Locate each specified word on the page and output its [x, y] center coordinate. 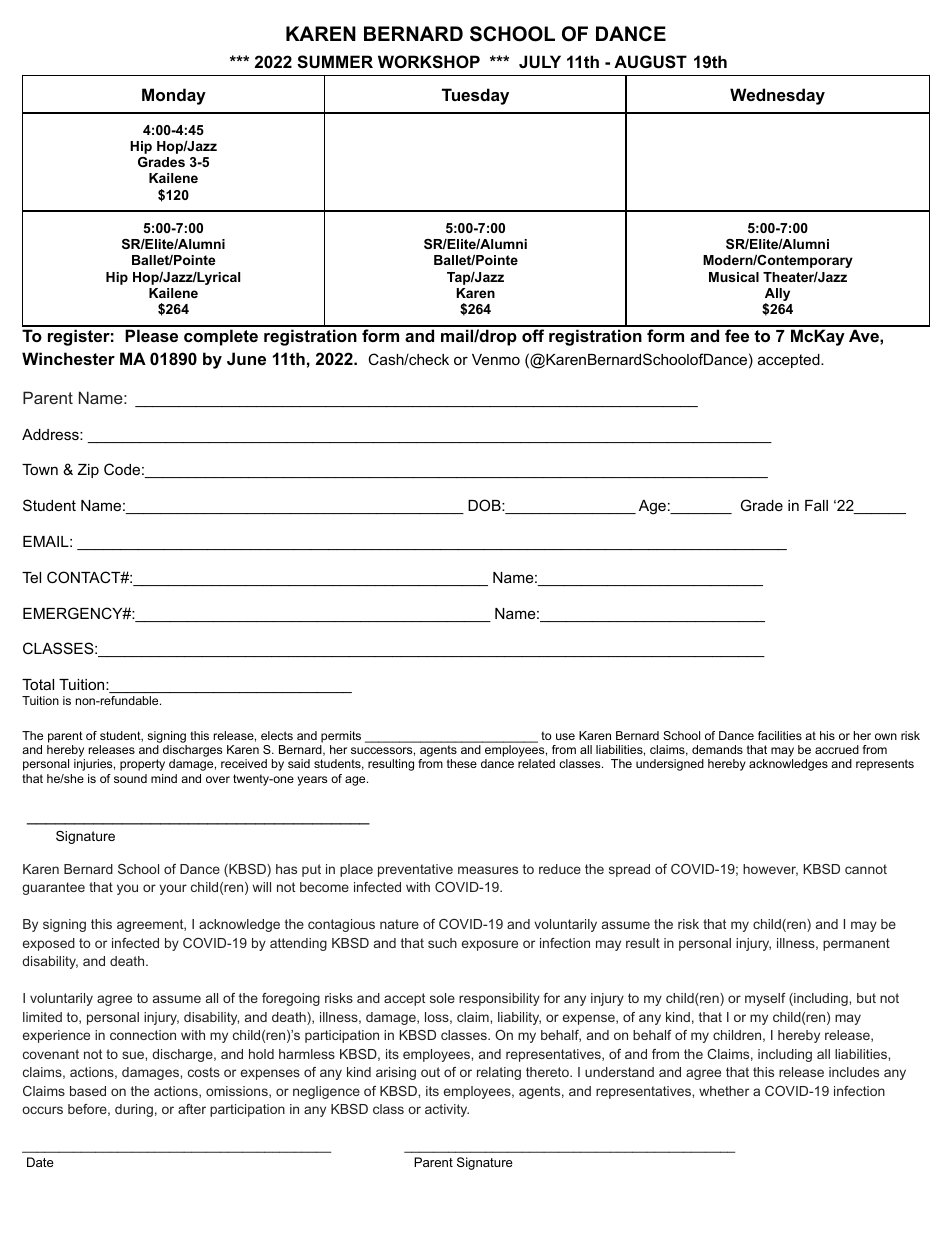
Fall [816, 505]
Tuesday [475, 96]
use [565, 736]
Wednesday [777, 96]
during [134, 1110]
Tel [31, 577]
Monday [174, 96]
